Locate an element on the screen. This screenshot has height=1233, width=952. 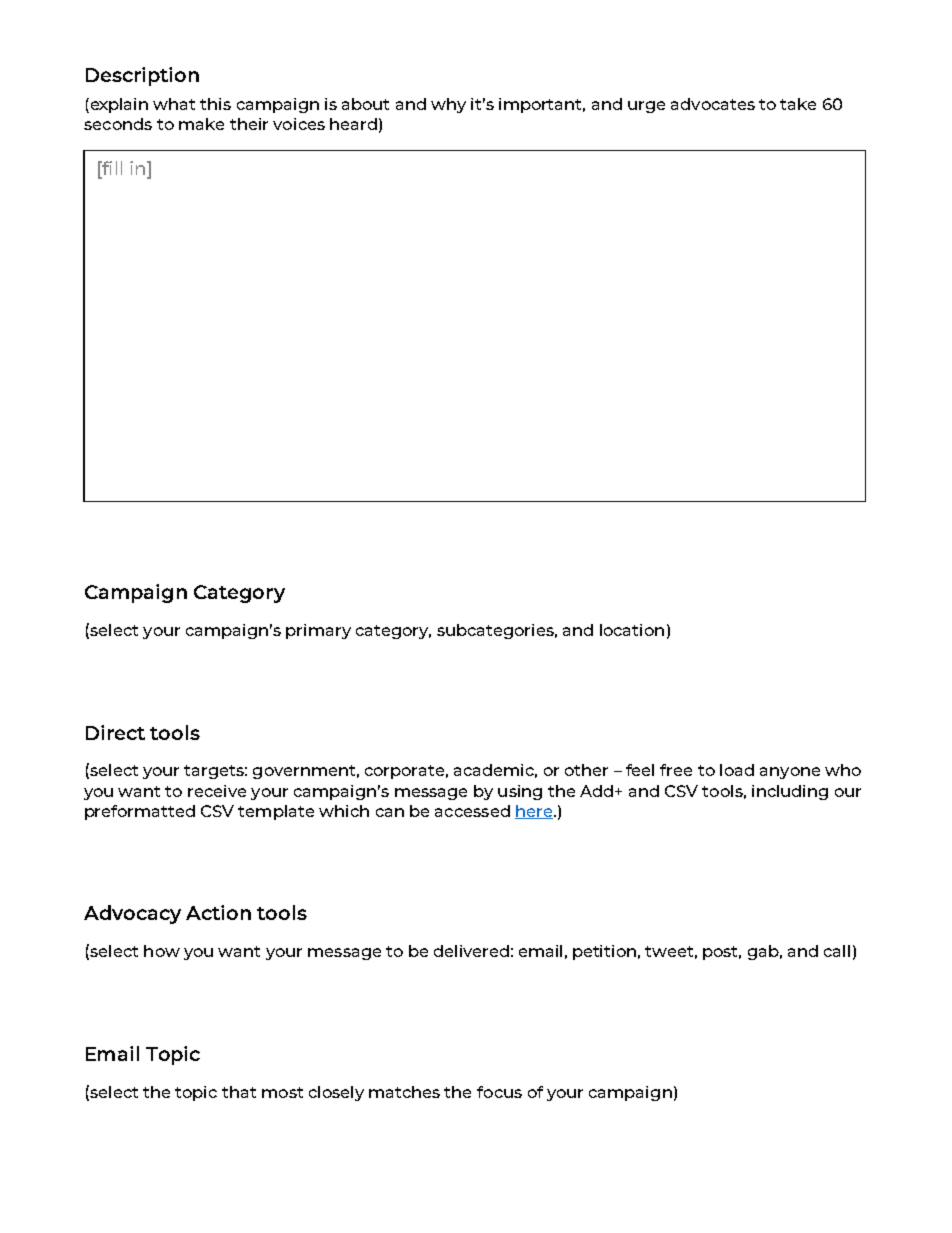
this is located at coordinates (215, 104).
